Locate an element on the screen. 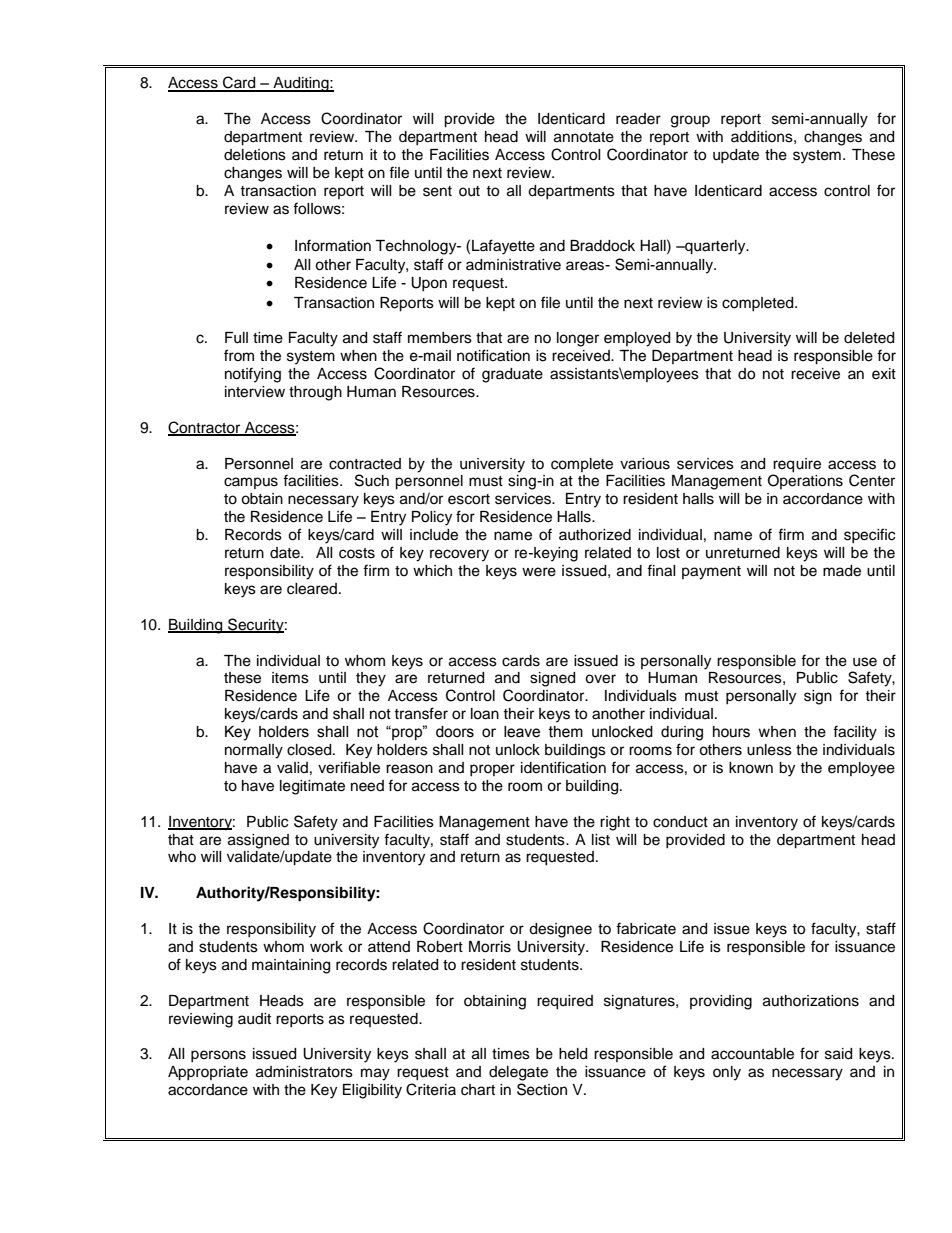 The height and width of the screenshot is (1233, 952). made is located at coordinates (842, 571).
